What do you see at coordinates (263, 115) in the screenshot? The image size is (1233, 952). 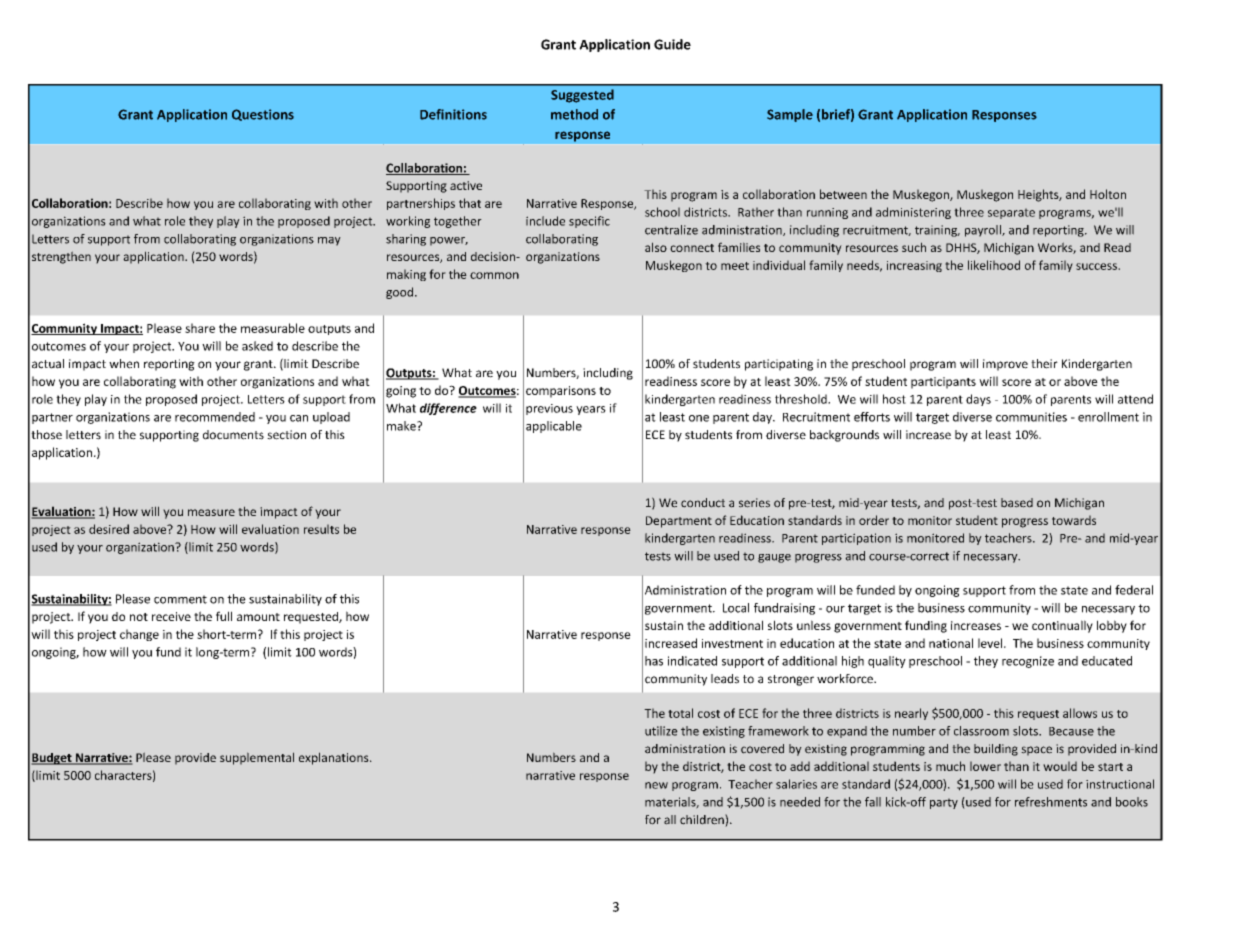 I see `Questions` at bounding box center [263, 115].
